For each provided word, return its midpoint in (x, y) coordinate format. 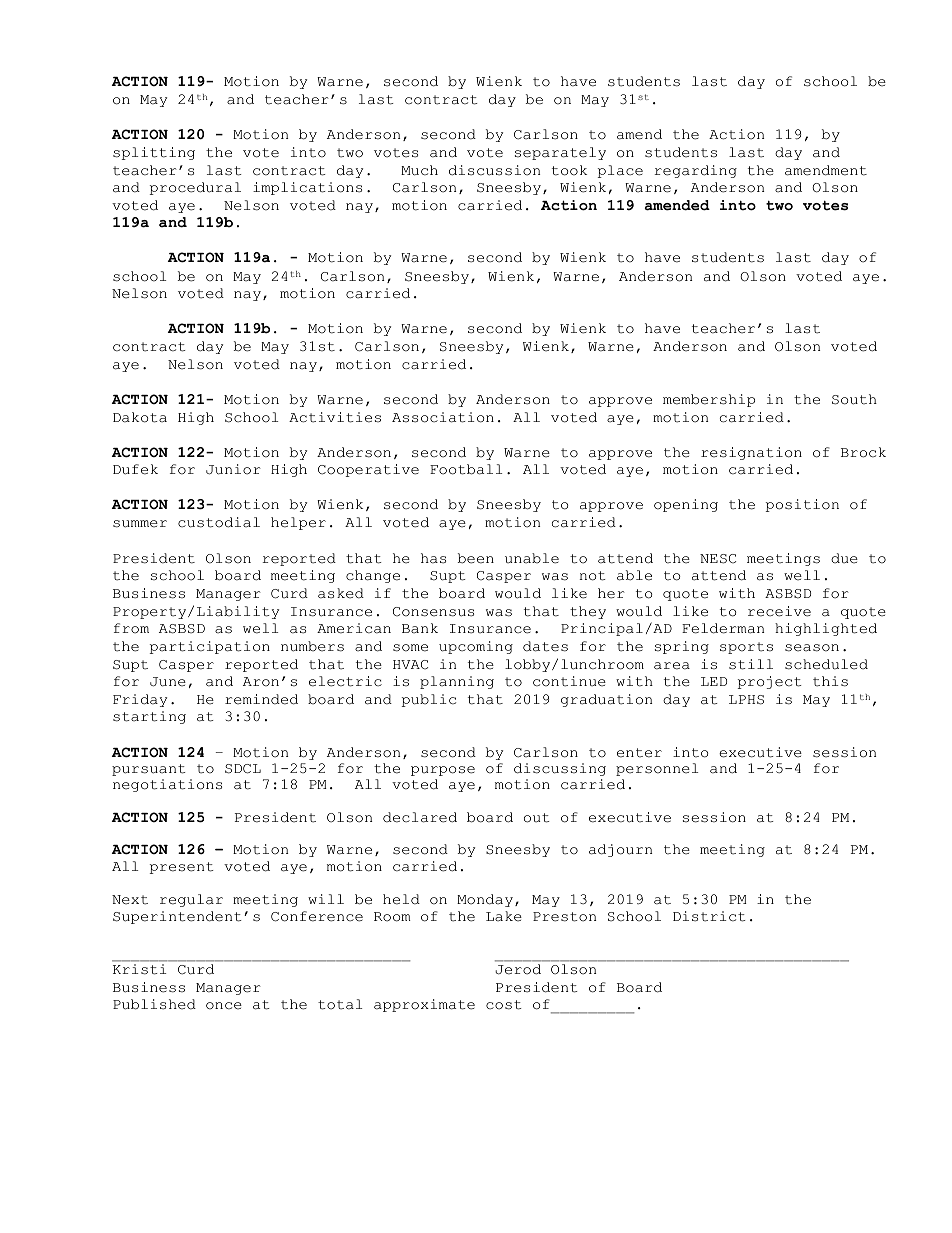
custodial (219, 522)
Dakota (140, 417)
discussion (494, 170)
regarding (695, 171)
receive (779, 611)
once (224, 1006)
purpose (443, 771)
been (476, 558)
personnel (657, 769)
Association (443, 417)
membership (709, 400)
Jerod (518, 969)
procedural (195, 188)
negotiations (167, 785)
